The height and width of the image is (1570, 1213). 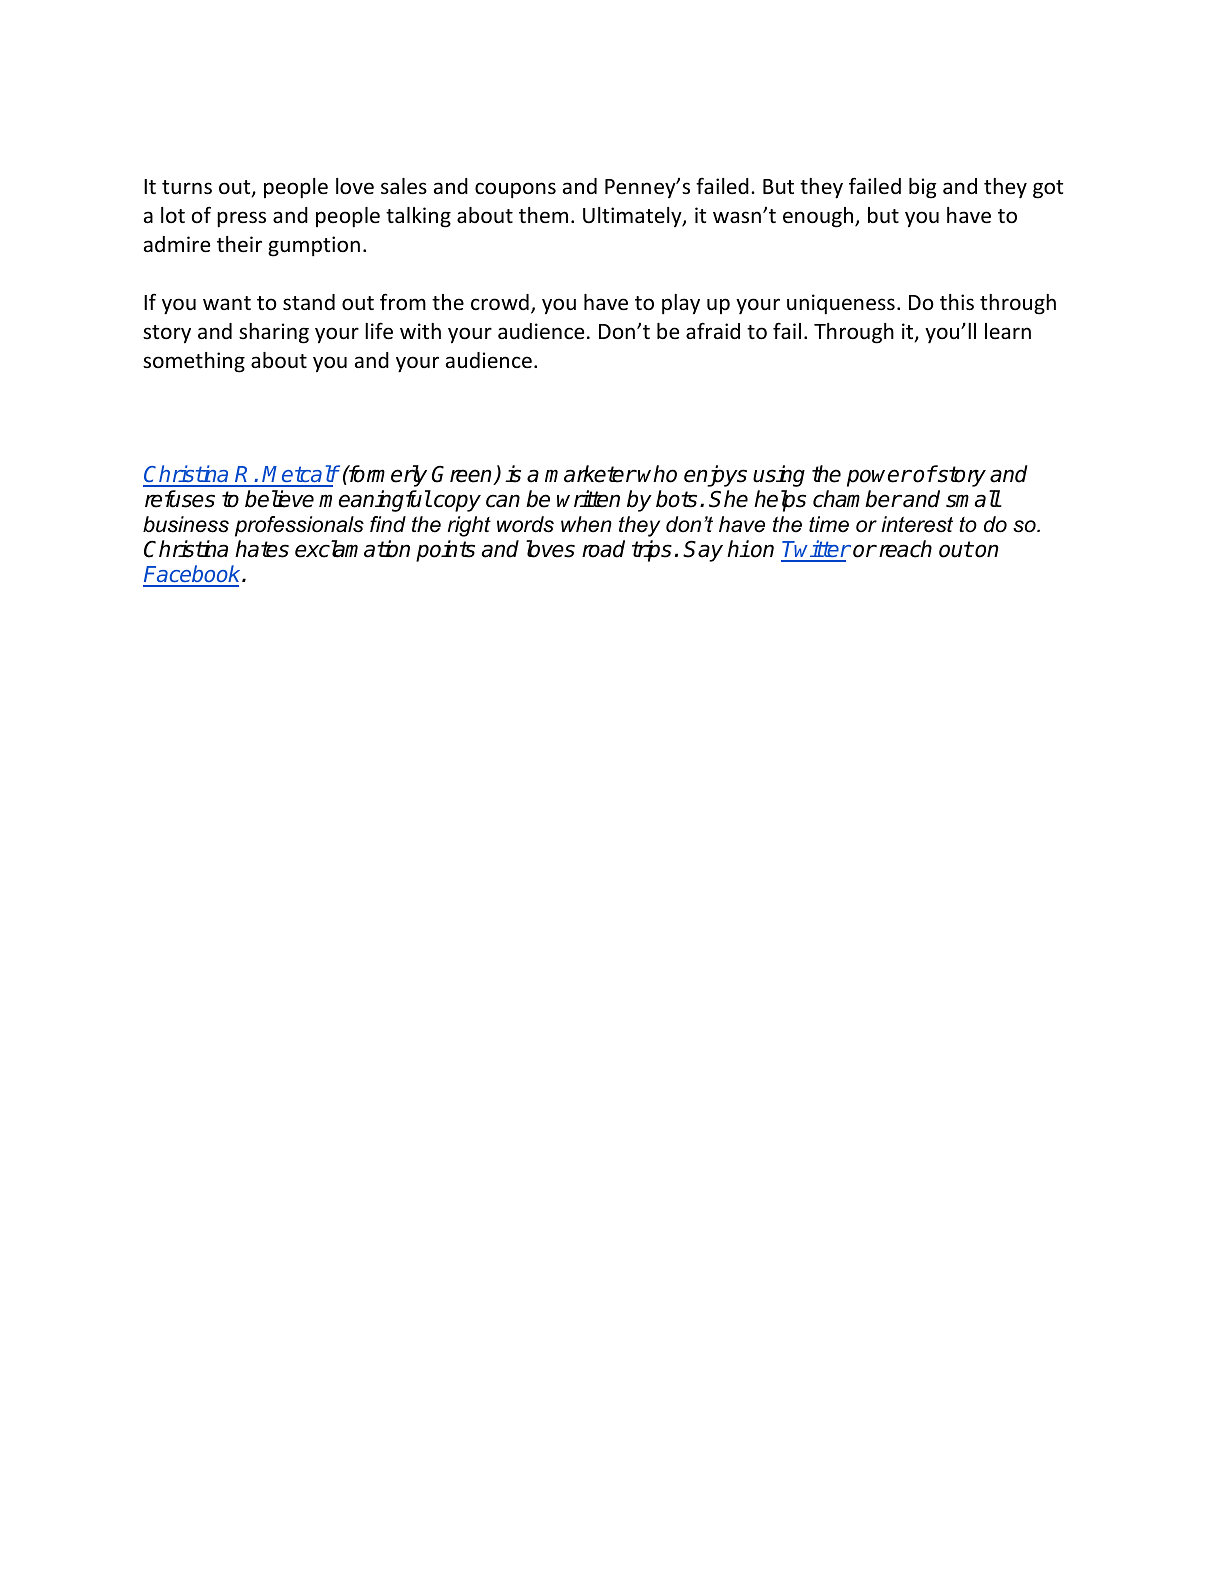 What do you see at coordinates (309, 302) in the image?
I see `stand` at bounding box center [309, 302].
